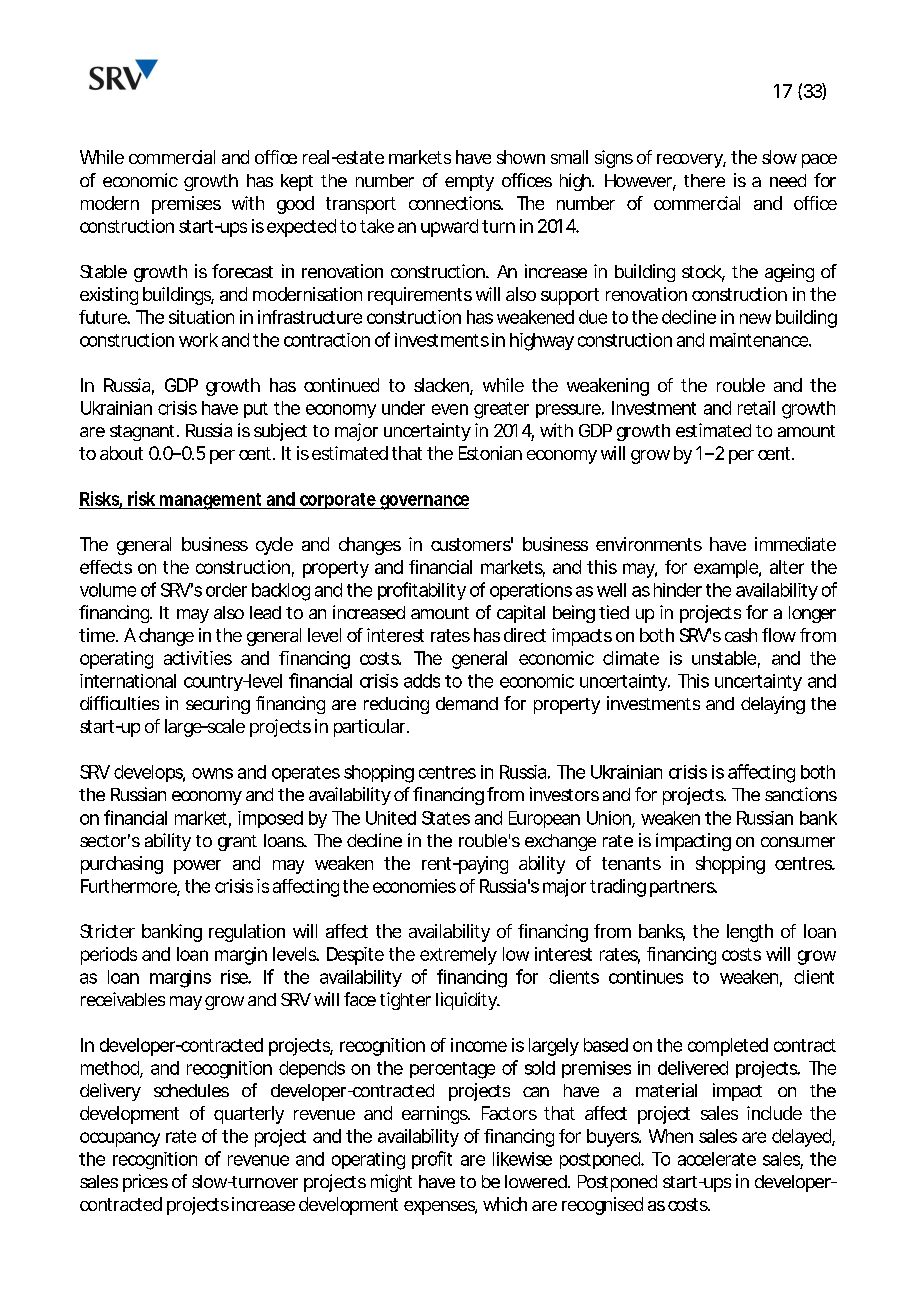 Image resolution: width=924 pixels, height=1308 pixels. Describe the element at coordinates (211, 501) in the screenshot. I see `management` at that location.
